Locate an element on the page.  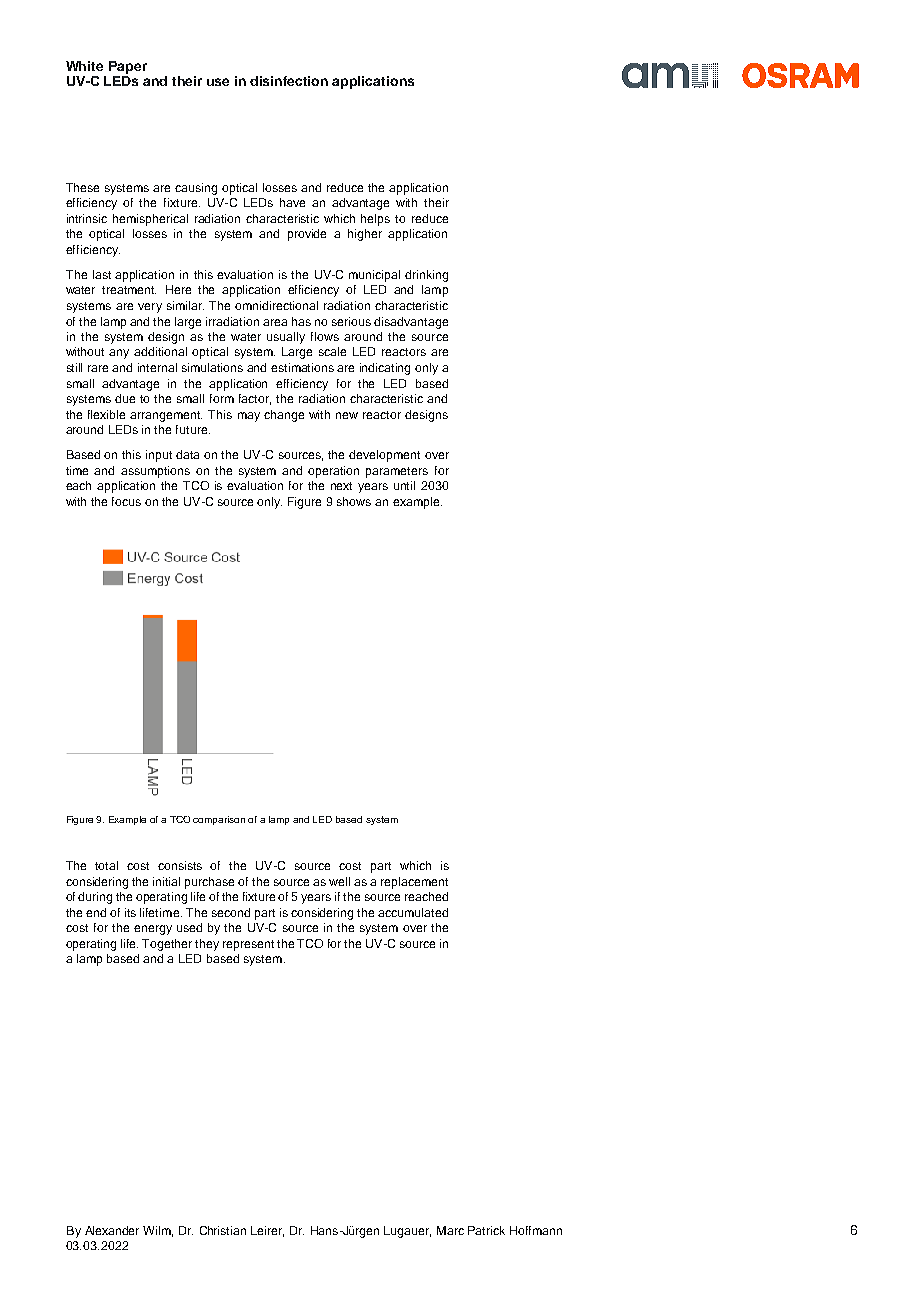
shows is located at coordinates (354, 501).
